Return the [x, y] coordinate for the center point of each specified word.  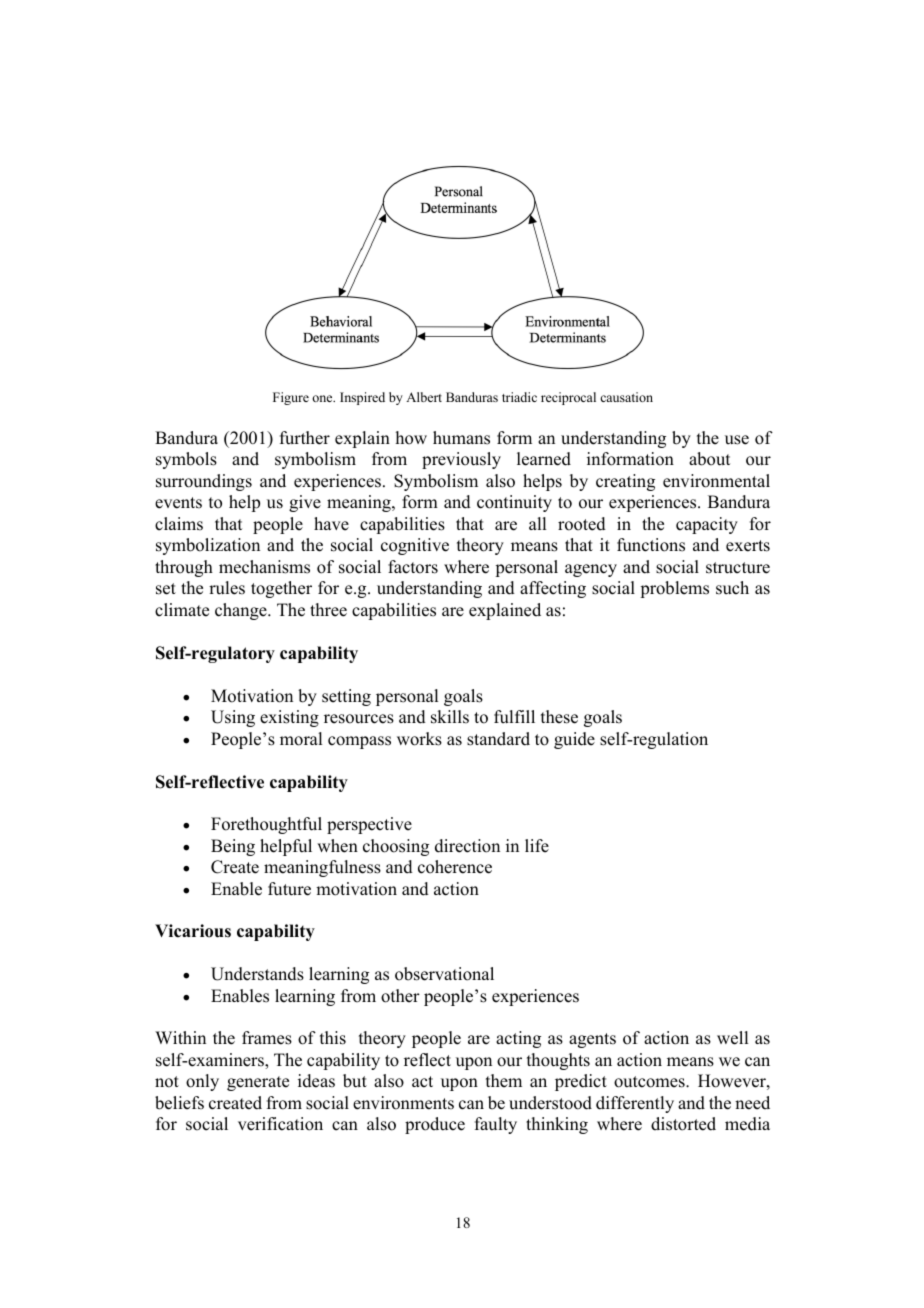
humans [461, 438]
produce [435, 1125]
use [737, 440]
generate [258, 1083]
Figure [291, 398]
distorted [683, 1124]
